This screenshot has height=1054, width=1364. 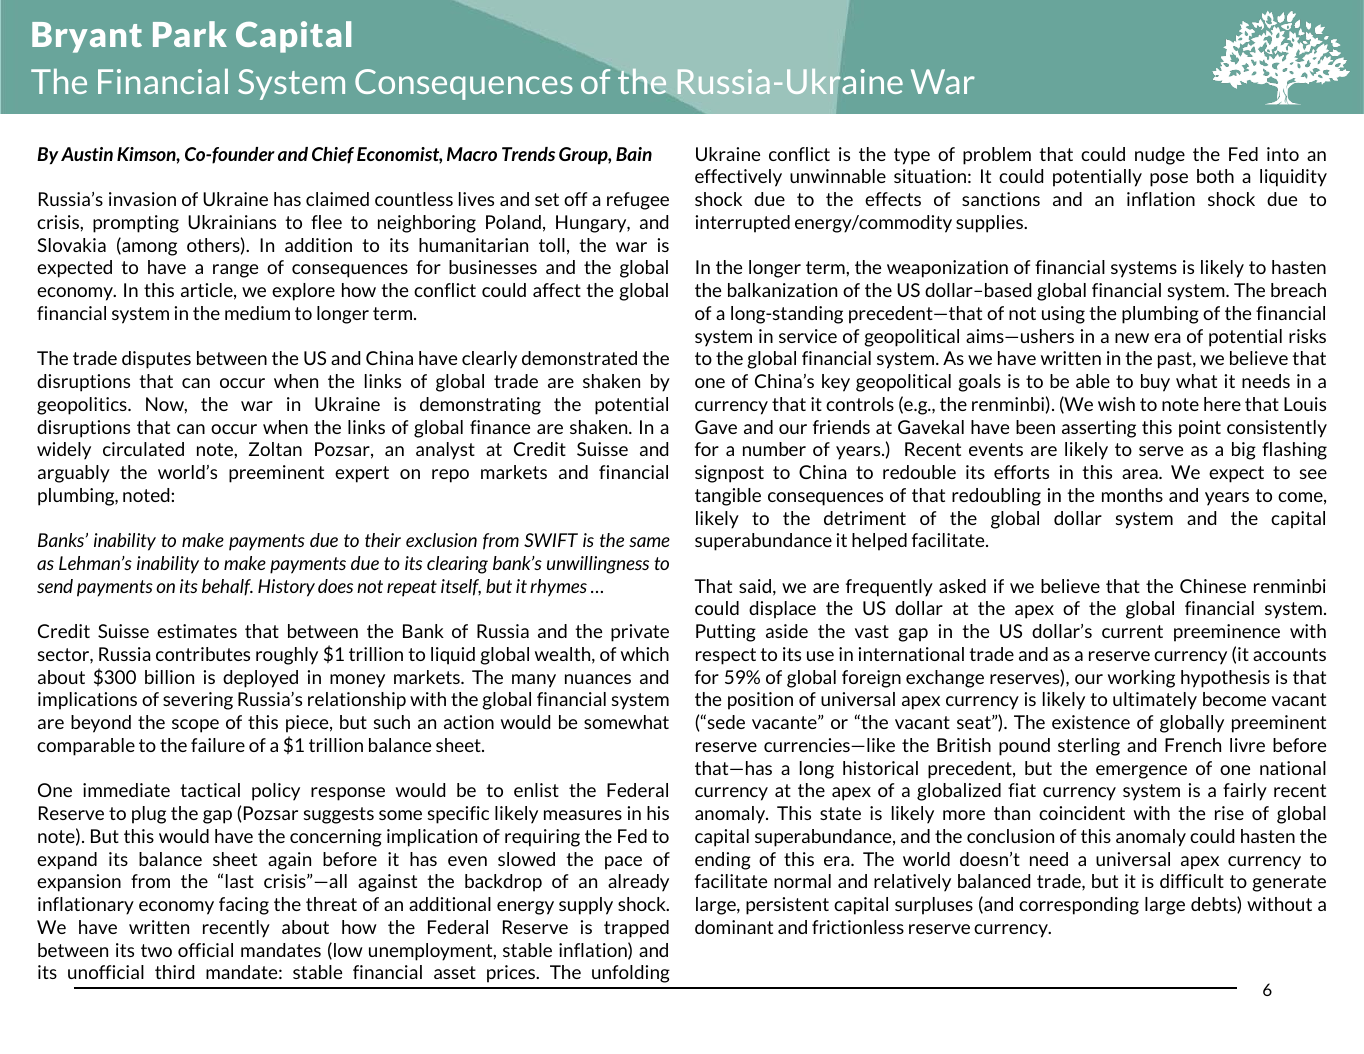 What do you see at coordinates (203, 654) in the screenshot?
I see `contributes` at bounding box center [203, 654].
